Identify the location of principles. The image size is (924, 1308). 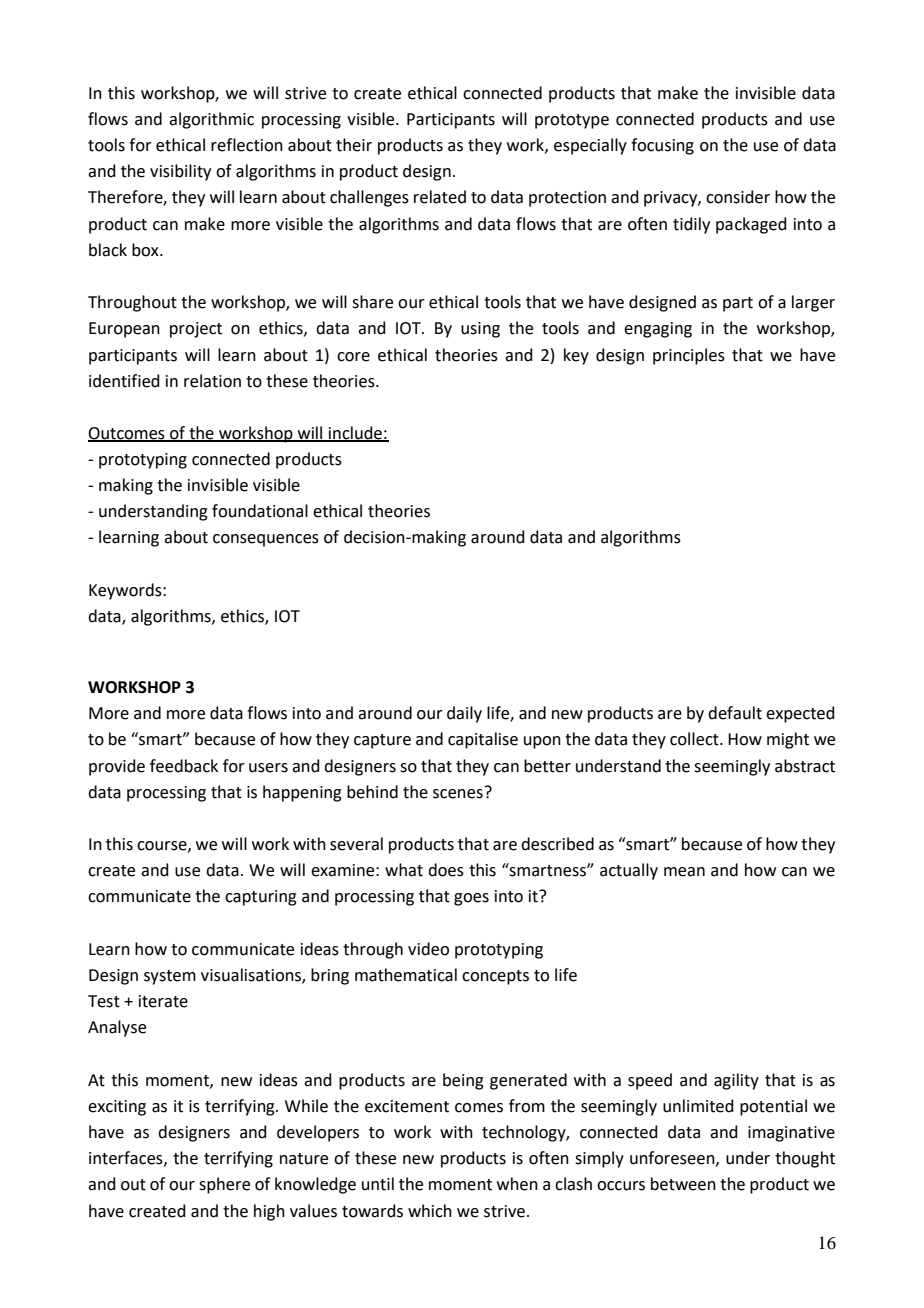
(689, 356).
